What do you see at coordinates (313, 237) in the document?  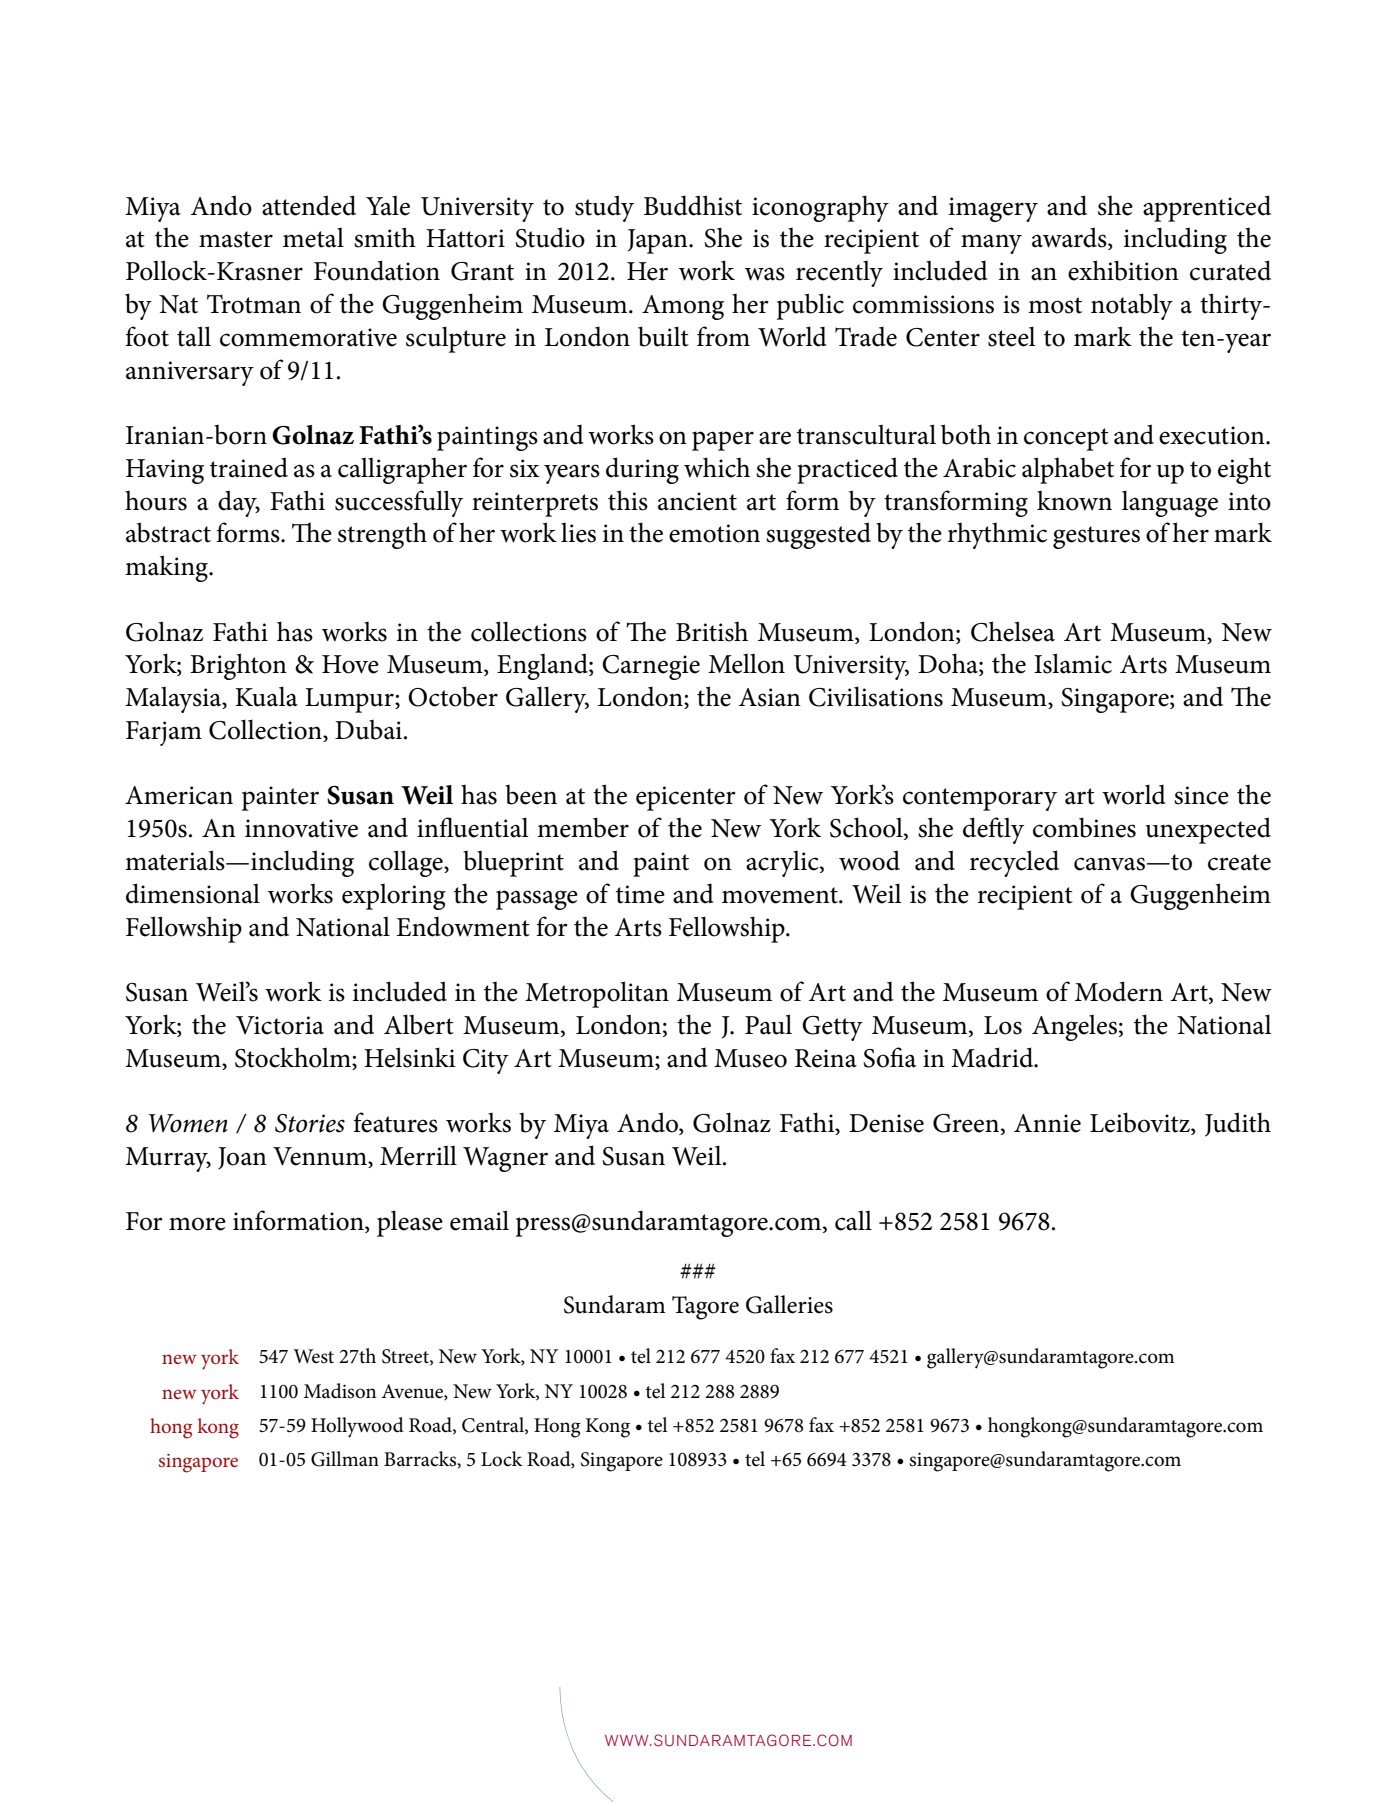 I see `metal` at bounding box center [313, 237].
